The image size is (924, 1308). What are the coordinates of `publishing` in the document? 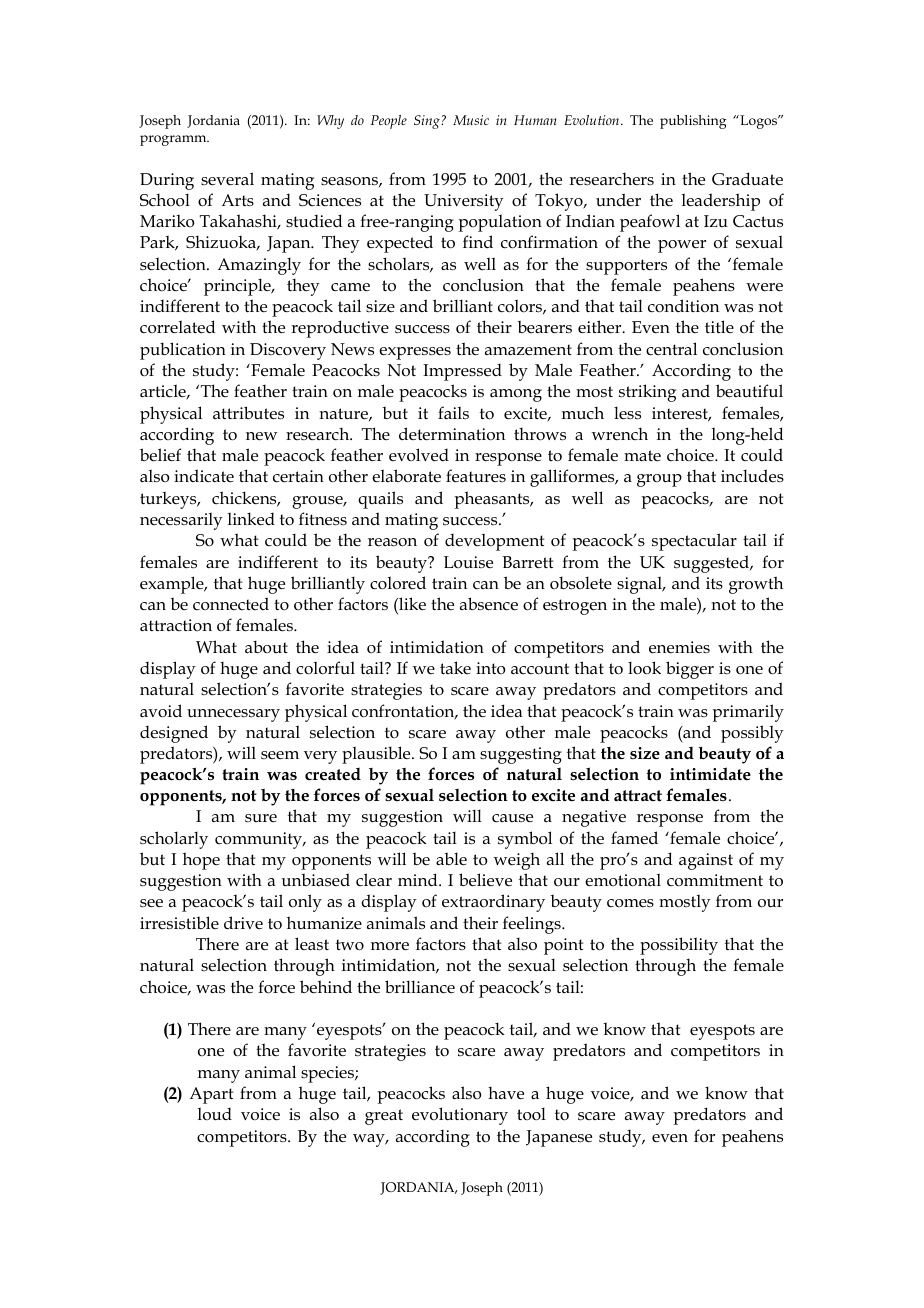 It's located at (693, 122).
